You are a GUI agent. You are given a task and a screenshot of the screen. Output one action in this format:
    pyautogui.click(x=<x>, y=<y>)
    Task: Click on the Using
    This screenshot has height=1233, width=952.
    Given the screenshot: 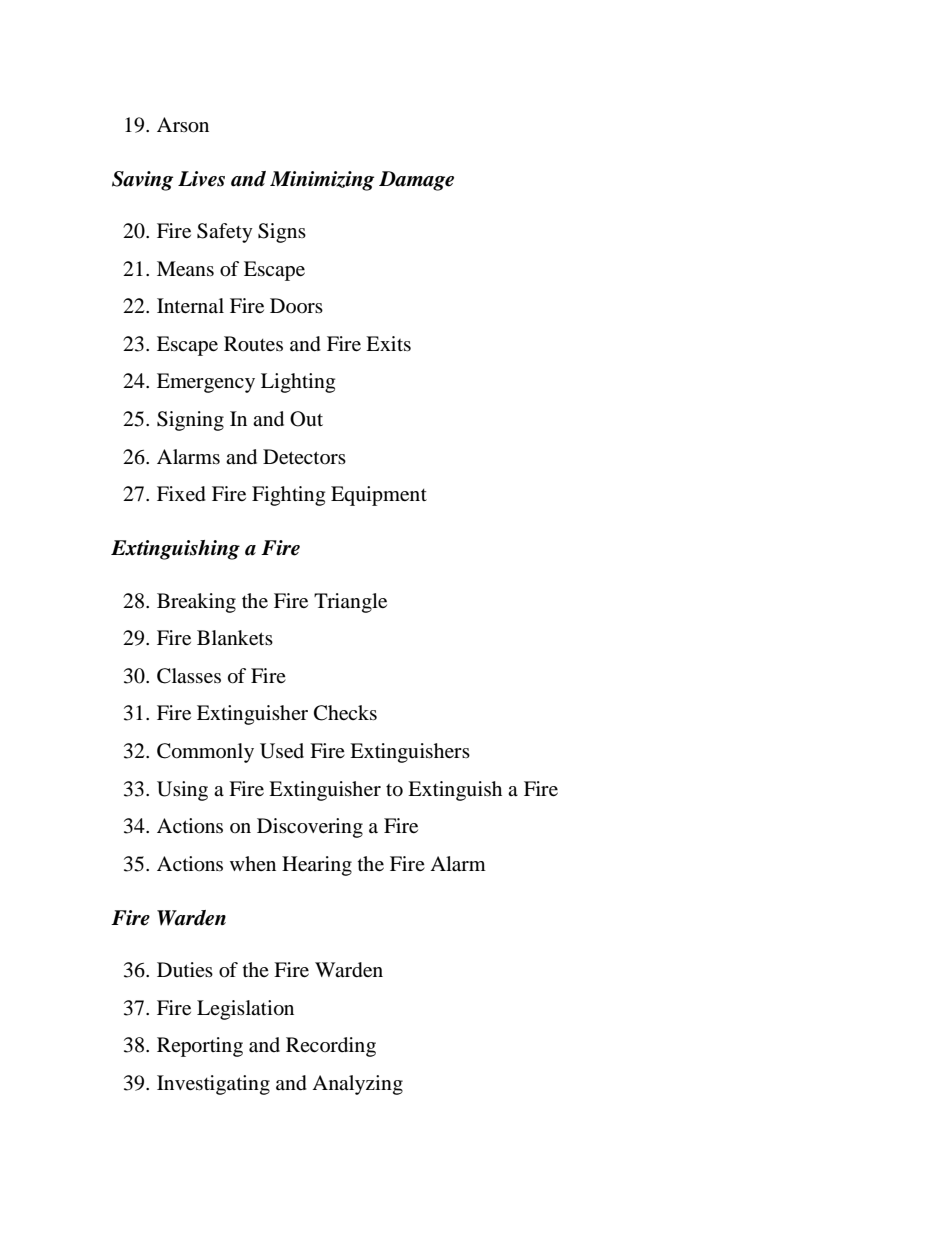 What is the action you would take?
    pyautogui.click(x=182, y=791)
